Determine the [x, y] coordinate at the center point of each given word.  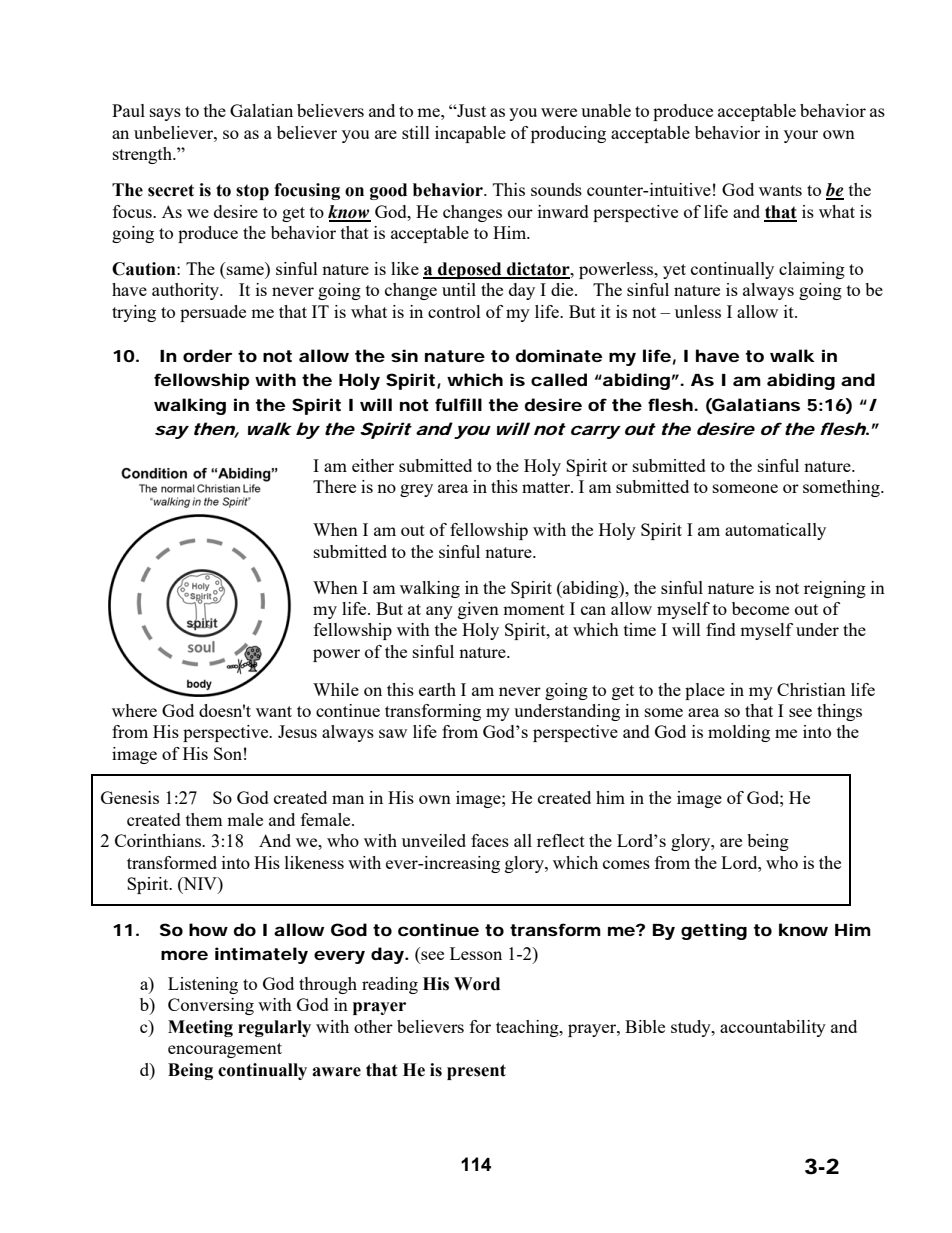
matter [547, 487]
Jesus [297, 731]
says [165, 114]
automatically [775, 531]
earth [437, 689]
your [801, 136]
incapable [470, 134]
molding [739, 733]
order [207, 355]
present [476, 1072]
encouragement [225, 1050]
